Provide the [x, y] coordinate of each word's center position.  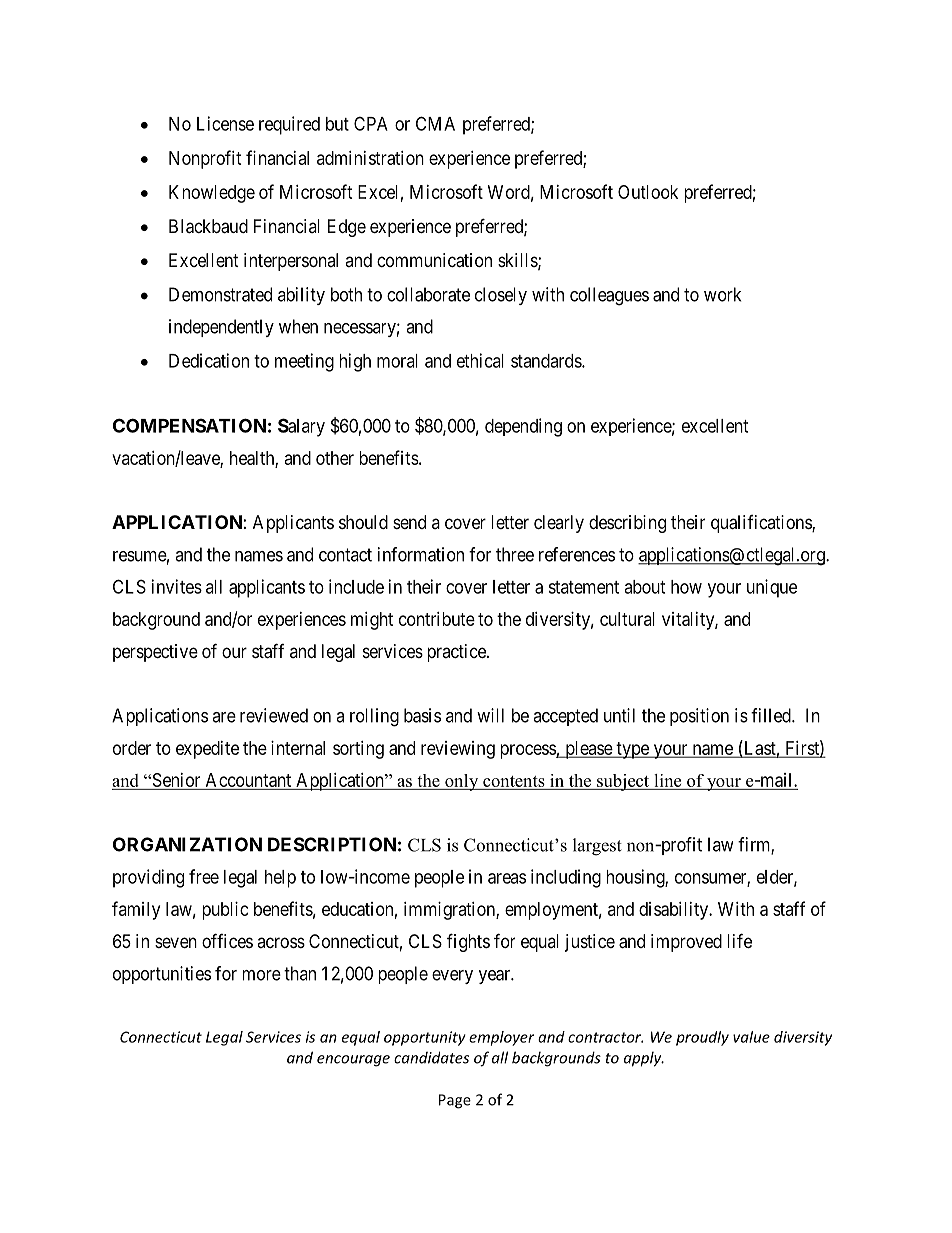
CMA [435, 123]
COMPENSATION [189, 425]
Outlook [648, 192]
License [225, 123]
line [668, 782]
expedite [207, 750]
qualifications [762, 524]
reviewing [458, 750]
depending [523, 427]
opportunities [162, 975]
